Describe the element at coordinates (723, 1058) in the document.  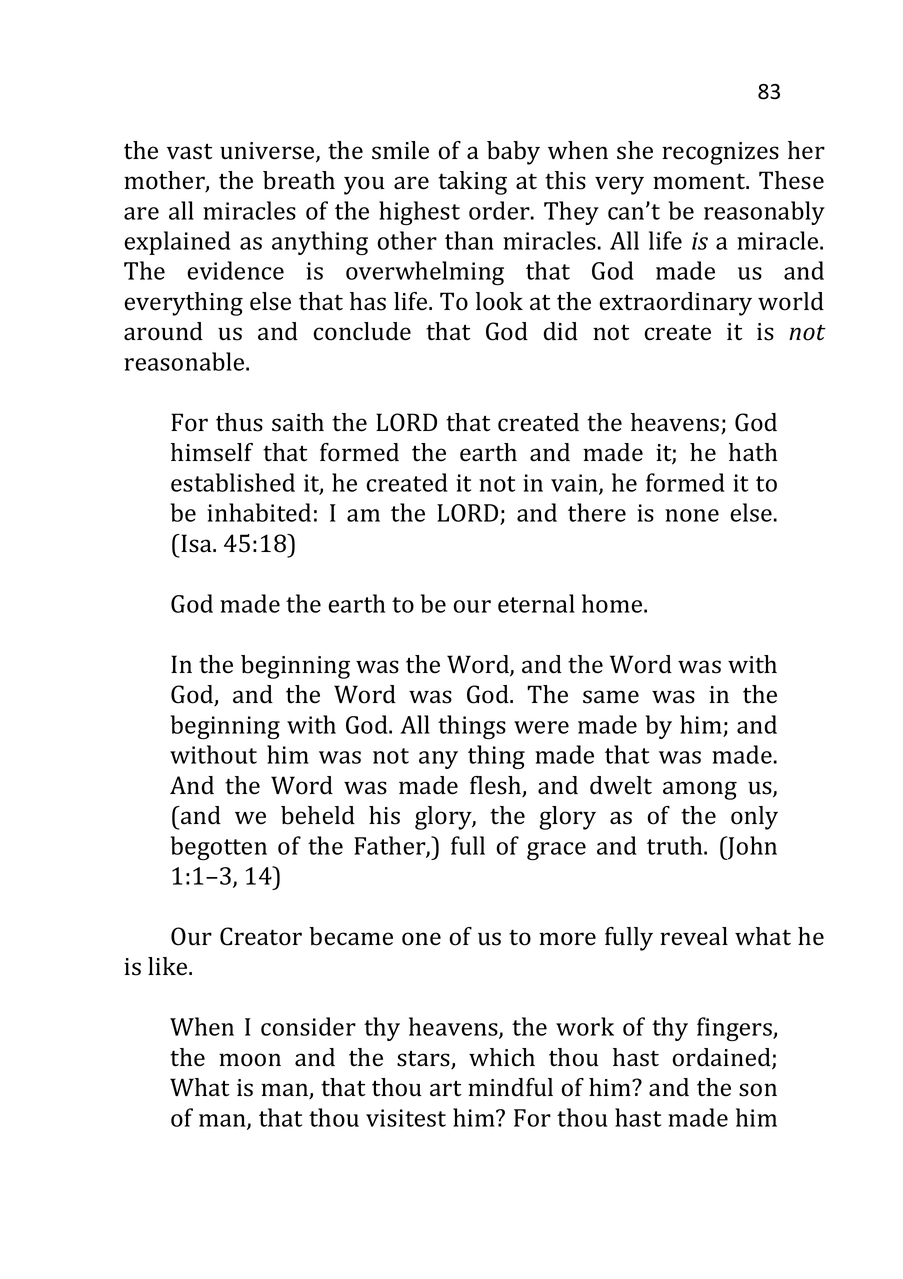
I see `ordained` at that location.
